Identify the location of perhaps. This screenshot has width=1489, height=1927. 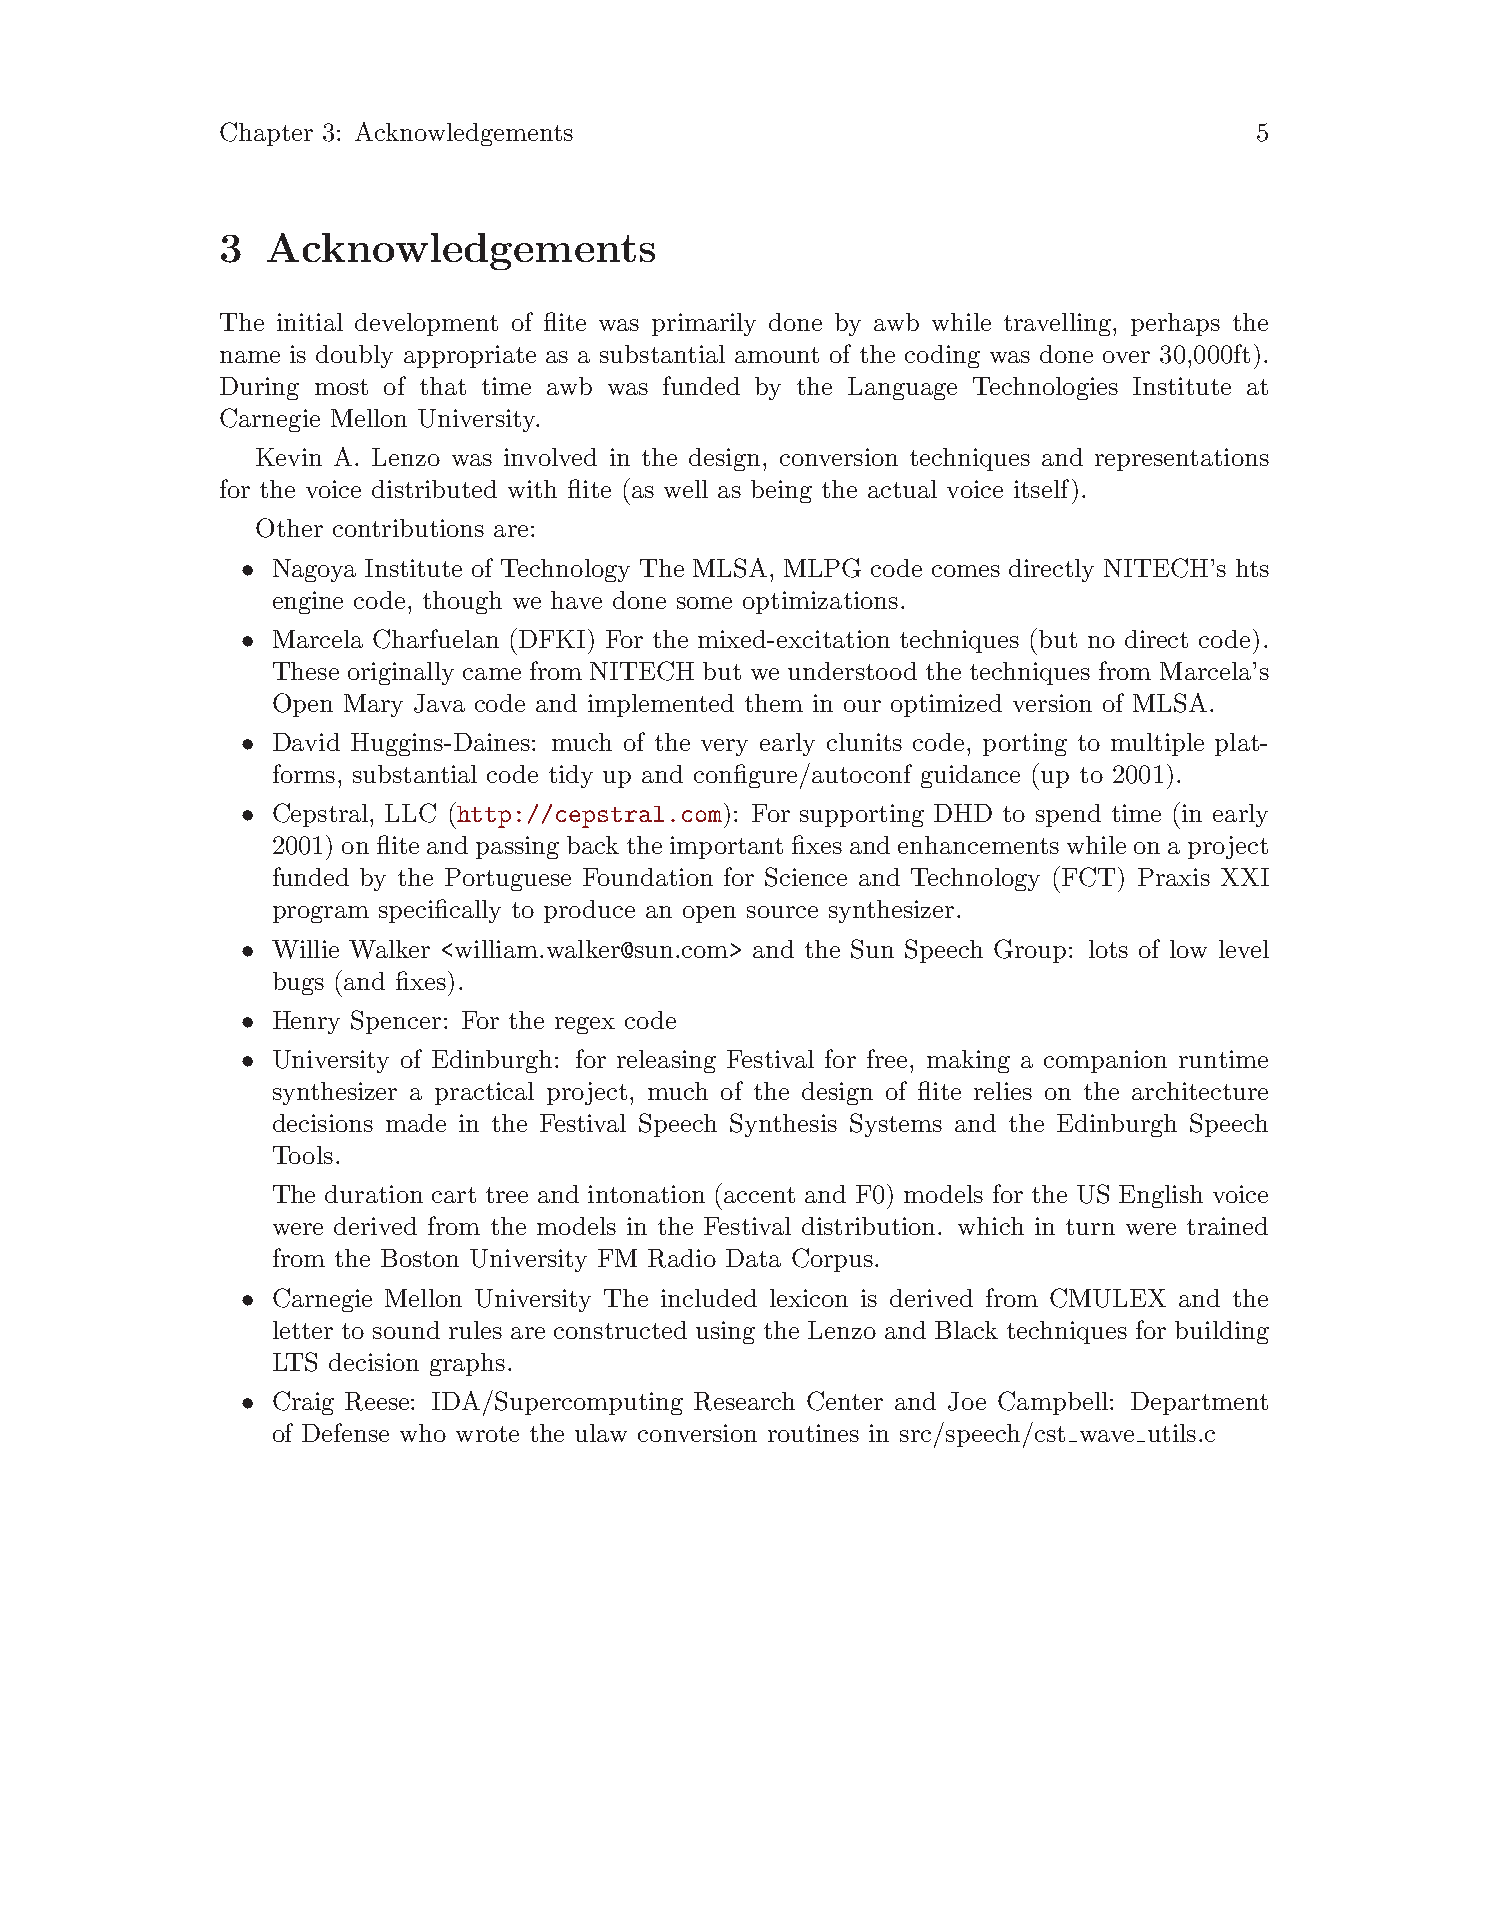
(1175, 324).
